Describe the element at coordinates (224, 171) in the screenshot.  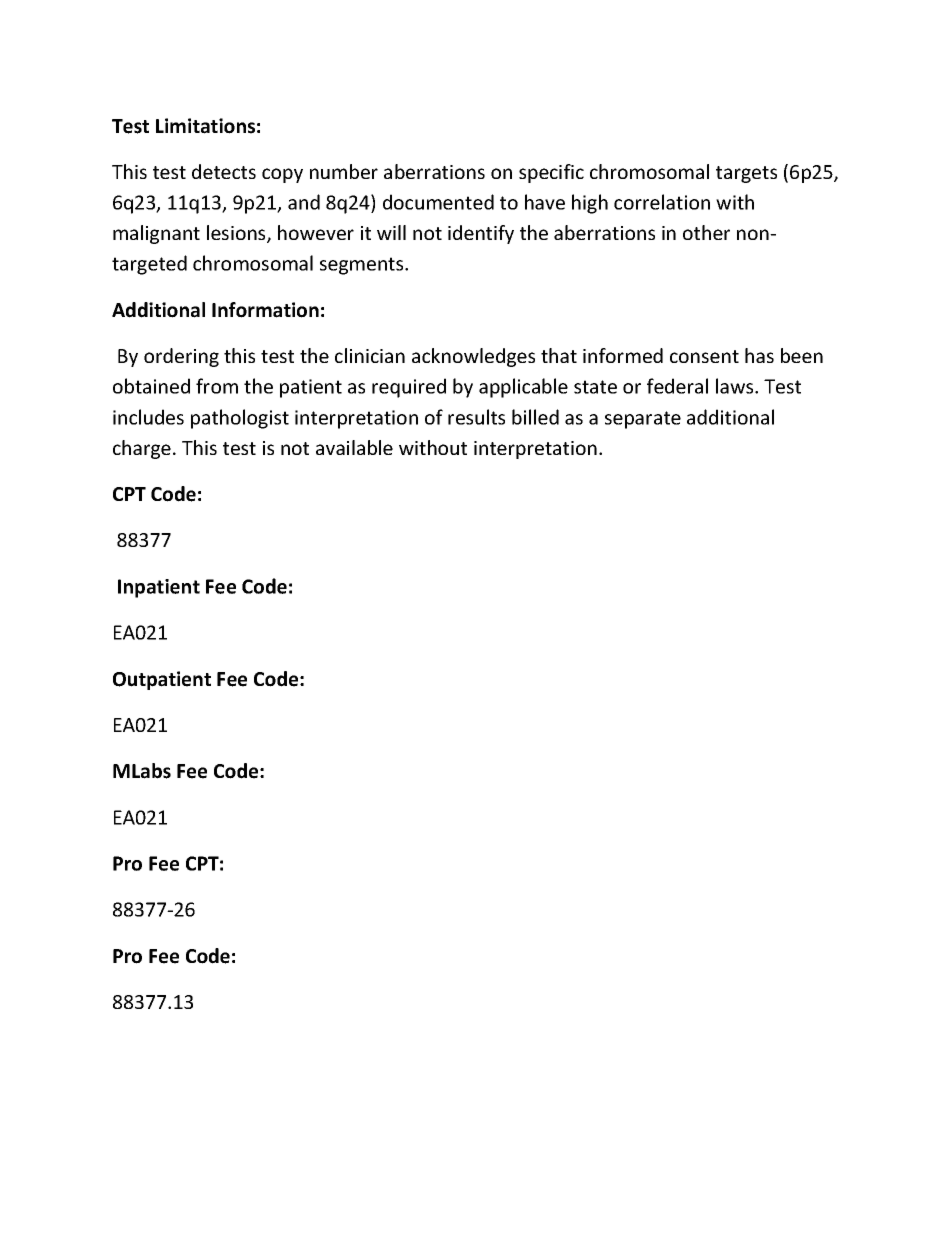
I see `detects` at that location.
